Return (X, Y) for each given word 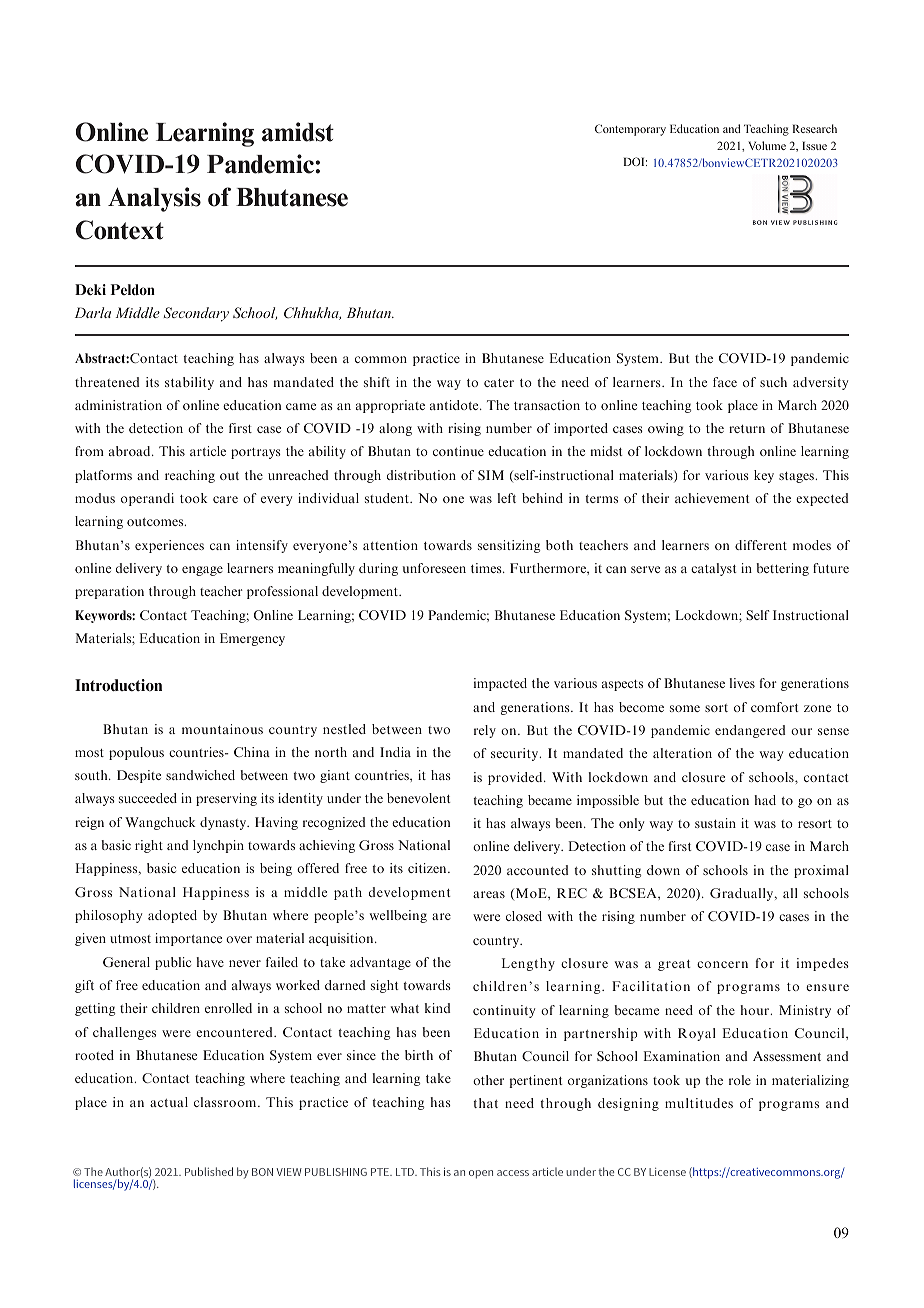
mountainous (222, 729)
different (761, 545)
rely (485, 731)
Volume (767, 145)
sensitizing (509, 546)
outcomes (156, 522)
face (725, 382)
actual (169, 1102)
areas (489, 894)
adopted (172, 916)
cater (499, 383)
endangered (750, 731)
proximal (821, 871)
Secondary (196, 314)
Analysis (154, 199)
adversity (820, 383)
